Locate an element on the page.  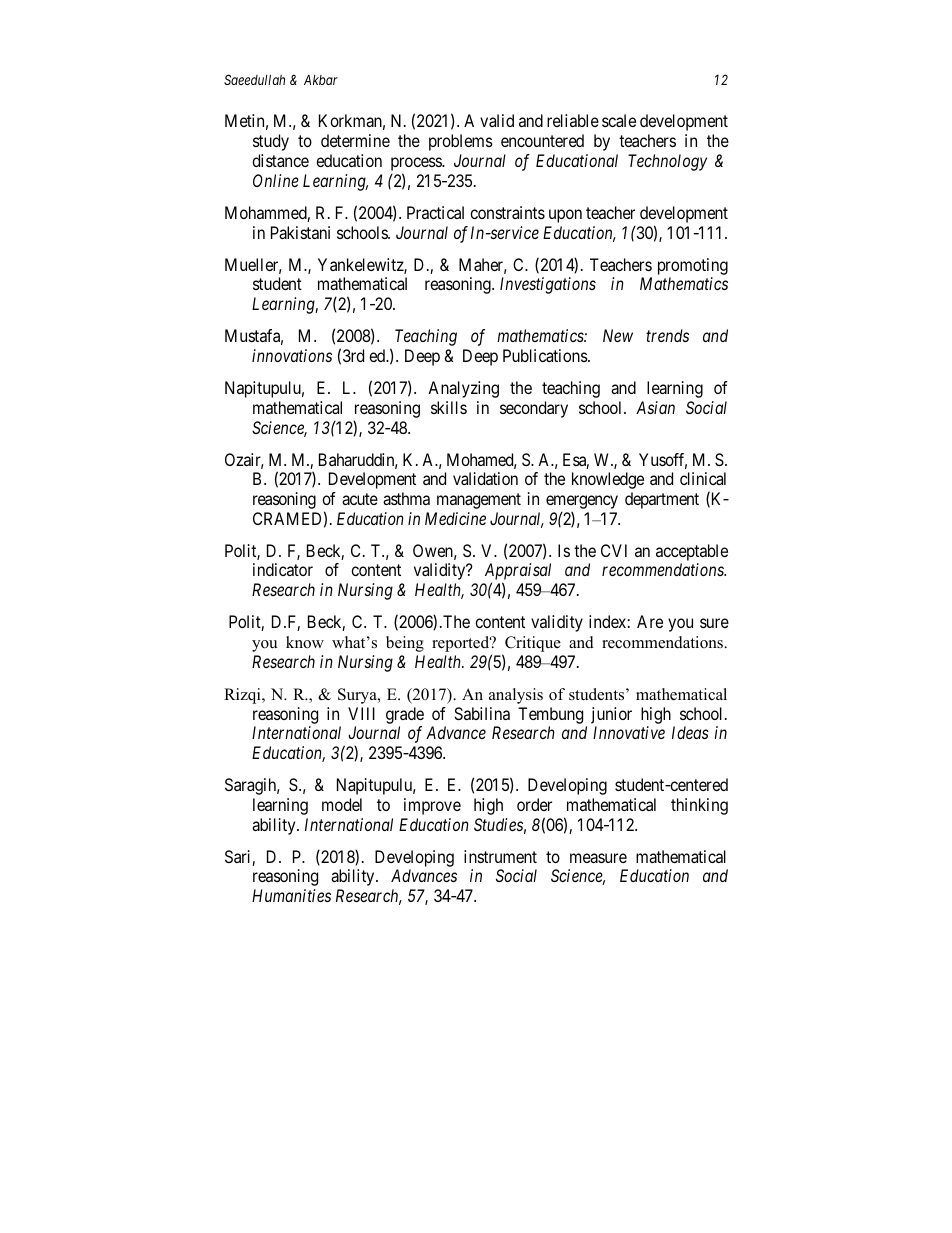
analysis is located at coordinates (516, 696).
